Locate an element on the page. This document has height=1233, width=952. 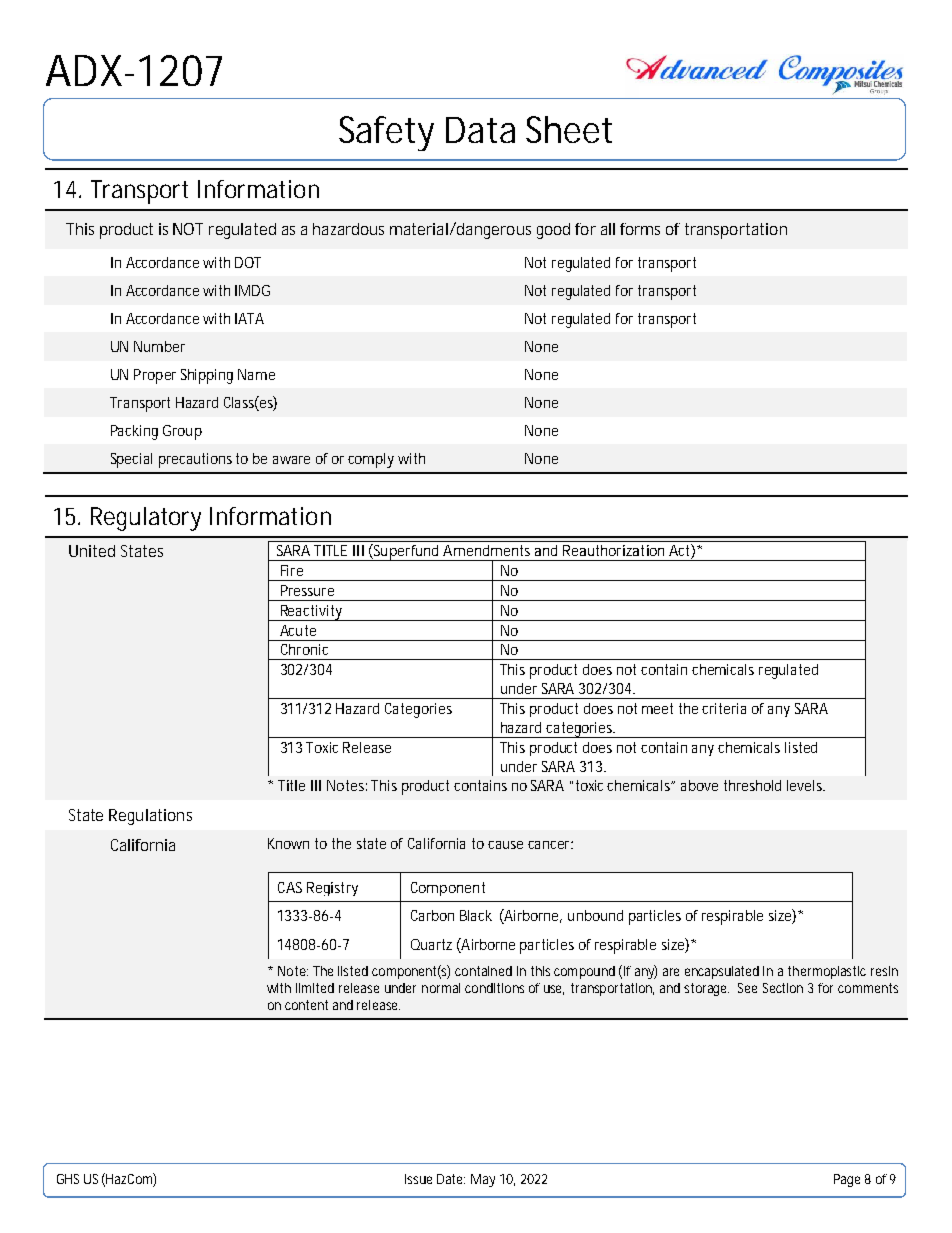
meet is located at coordinates (657, 708).
